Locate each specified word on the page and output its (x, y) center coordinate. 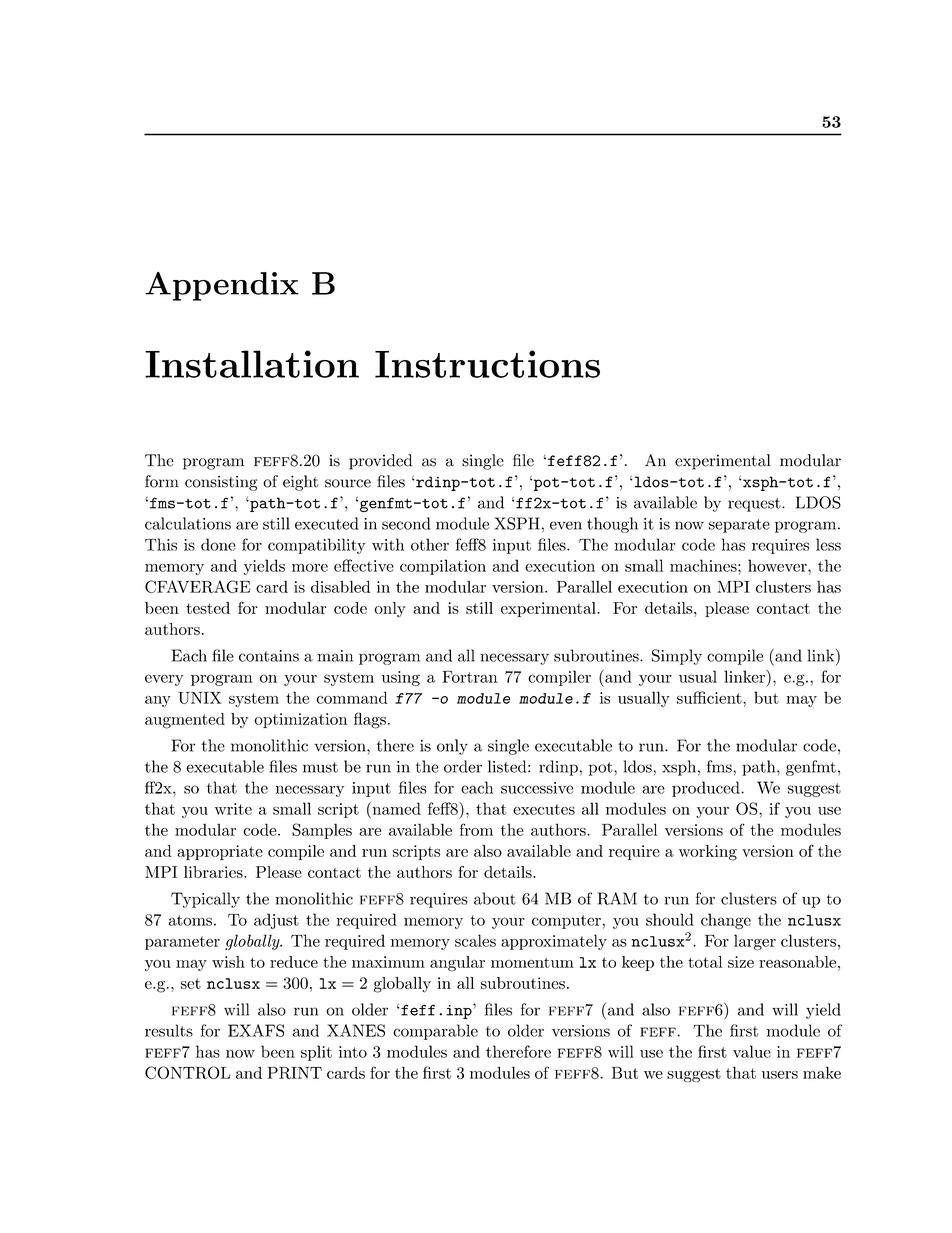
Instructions (487, 364)
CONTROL (187, 1072)
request (755, 505)
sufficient (710, 697)
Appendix (222, 286)
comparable (435, 1032)
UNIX (200, 698)
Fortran (470, 677)
